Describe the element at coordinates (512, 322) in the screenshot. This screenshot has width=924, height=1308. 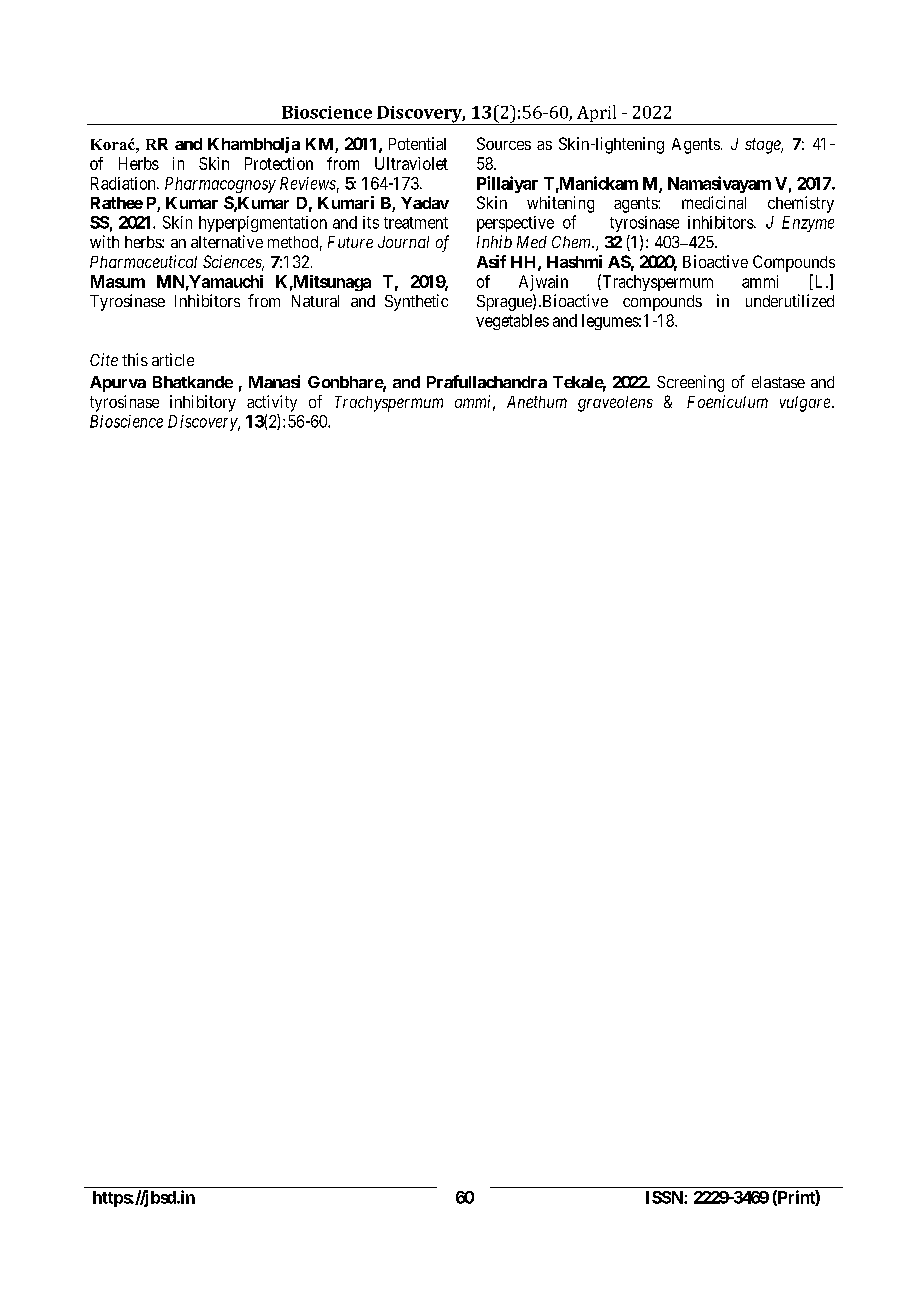
I see `vegetables` at that location.
